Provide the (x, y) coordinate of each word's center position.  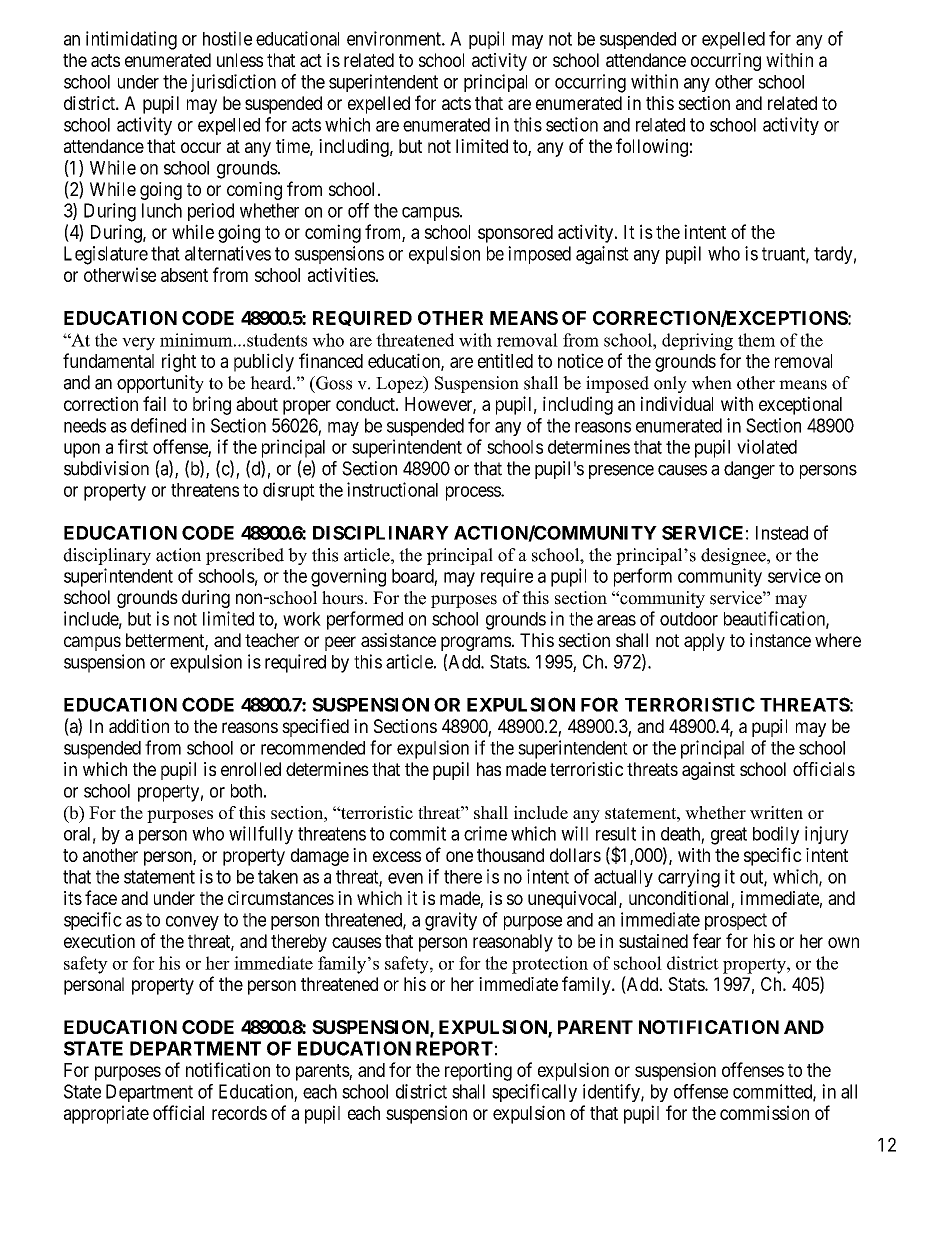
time (293, 147)
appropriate (106, 1114)
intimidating (131, 40)
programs (476, 643)
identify (612, 1093)
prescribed (245, 556)
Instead (782, 533)
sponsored (515, 234)
